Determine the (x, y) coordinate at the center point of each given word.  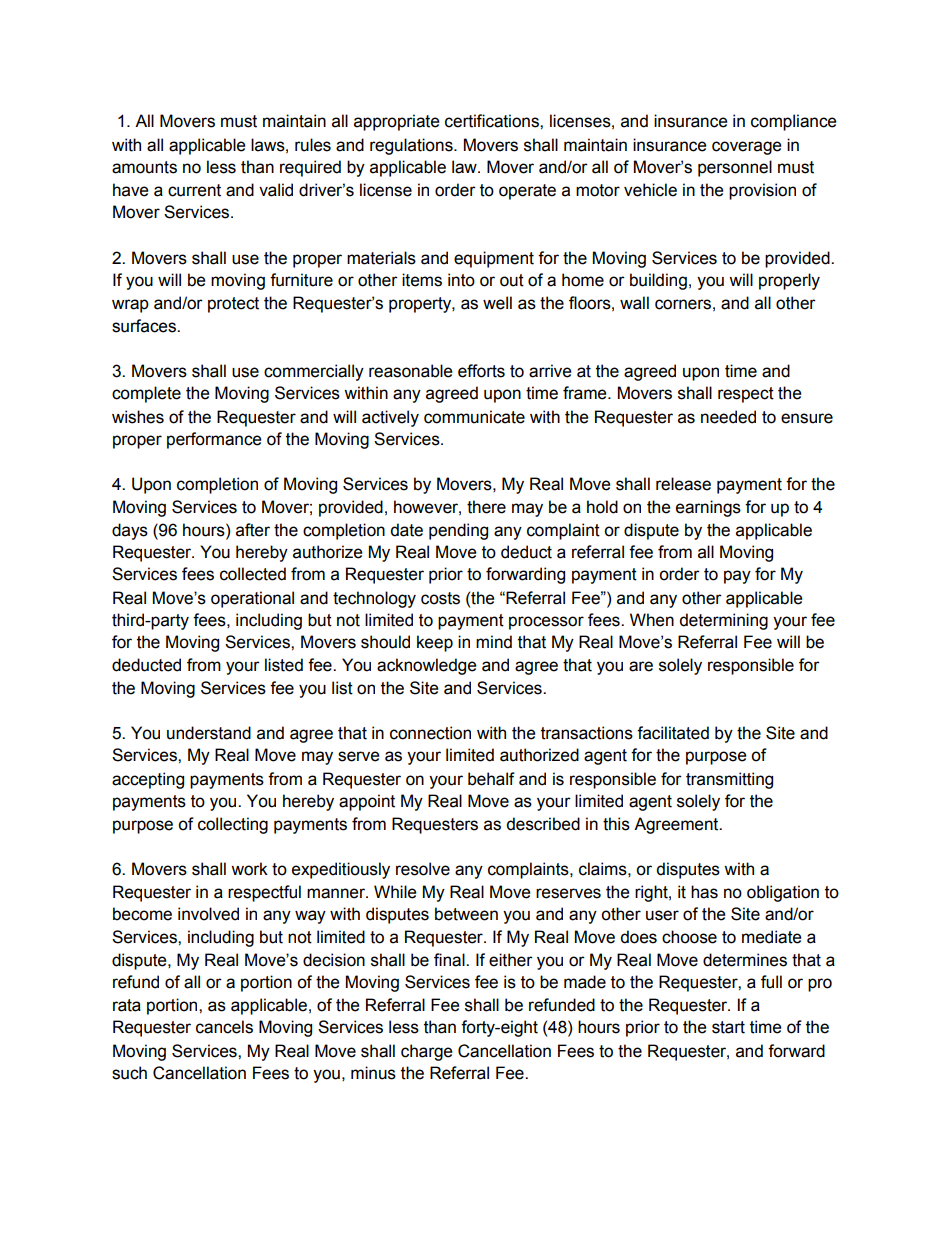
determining (723, 621)
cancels (224, 1027)
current (194, 190)
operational (252, 599)
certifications (493, 121)
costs (440, 598)
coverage (746, 148)
